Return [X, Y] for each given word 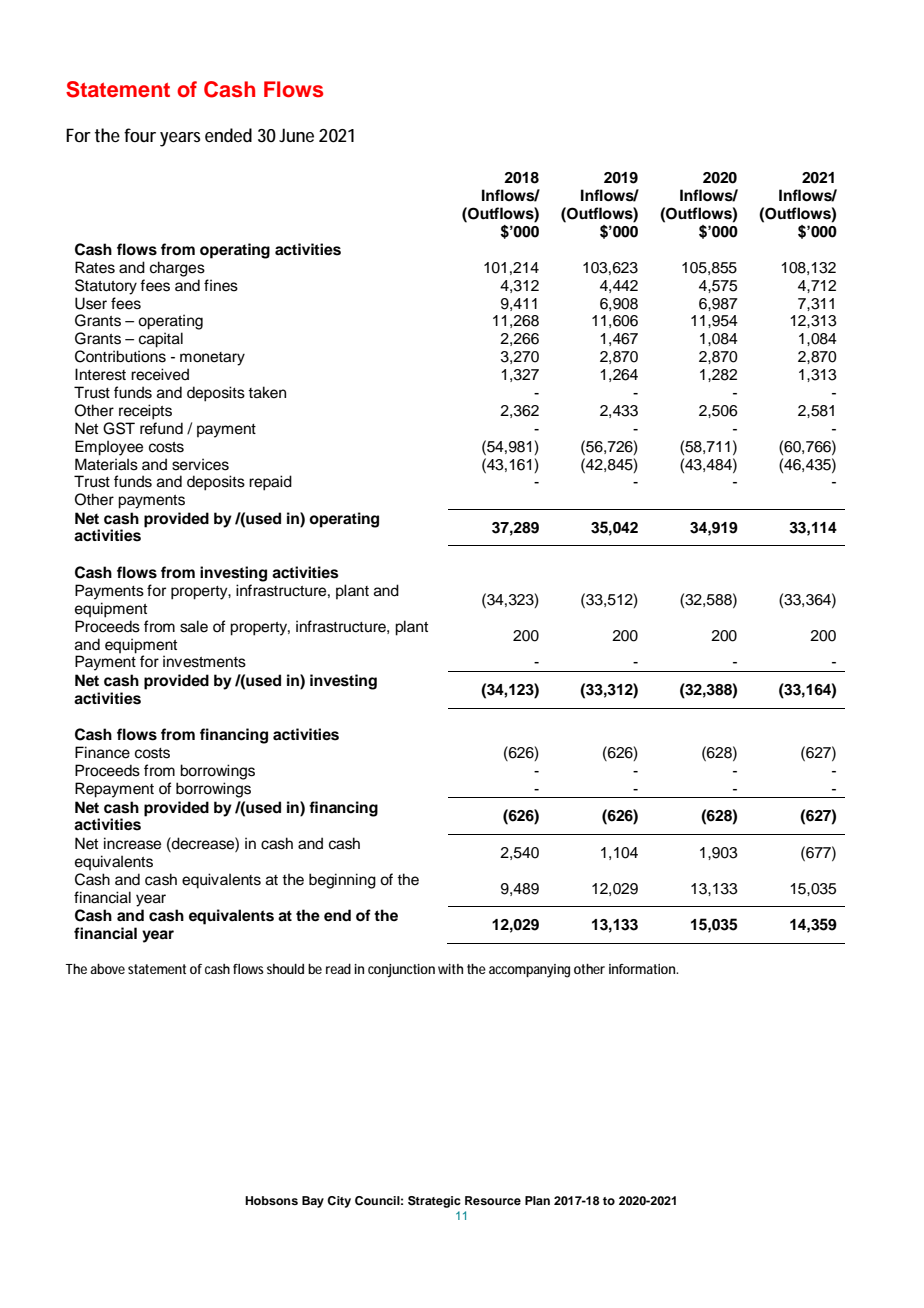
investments [204, 661]
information [643, 969]
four [140, 135]
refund [161, 428]
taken [267, 392]
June [296, 135]
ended [228, 135]
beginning [342, 881]
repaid [270, 483]
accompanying [529, 971]
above [107, 968]
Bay [313, 1202]
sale [194, 626]
